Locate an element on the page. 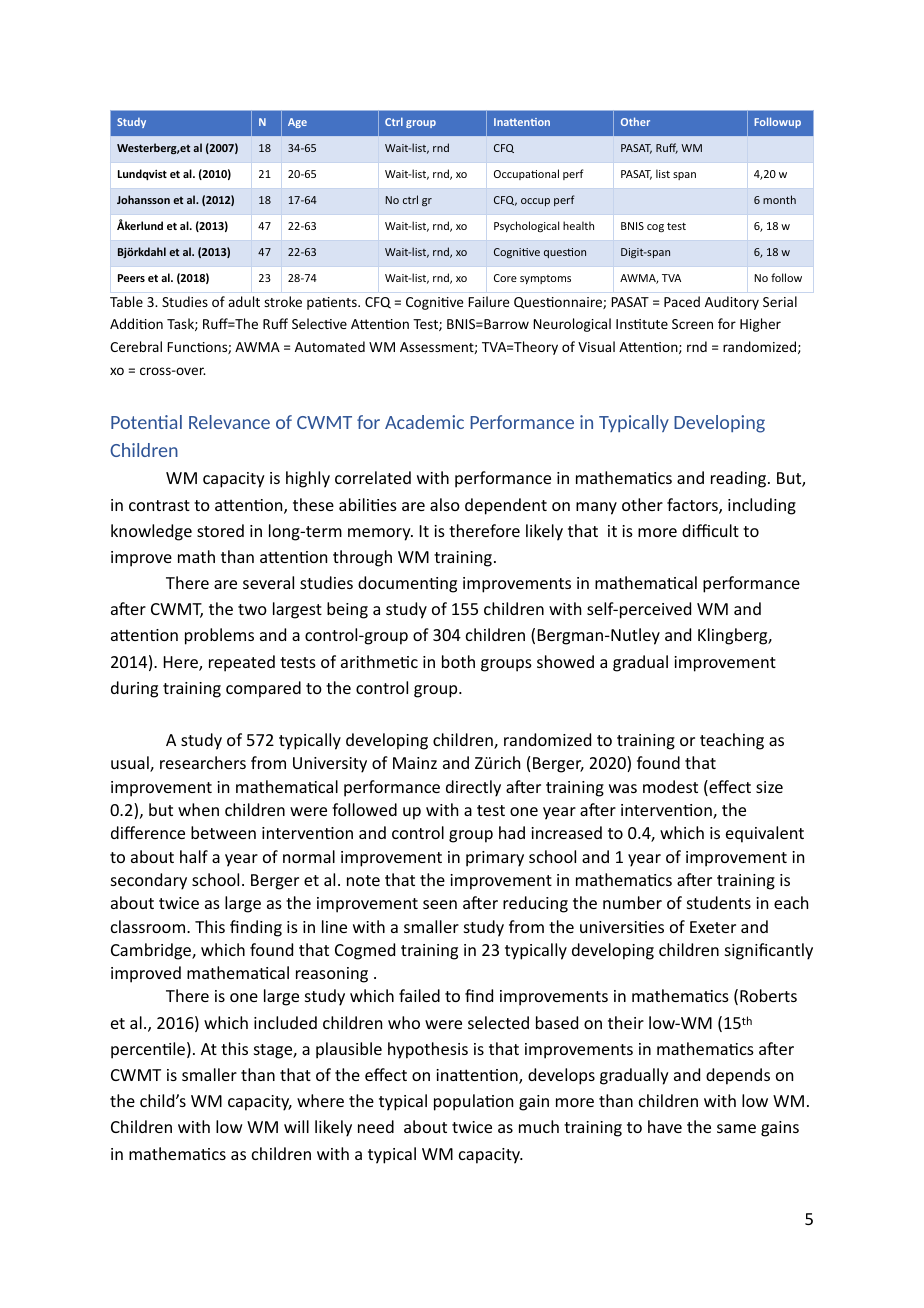 This document has width=924, height=1308. Johansson is located at coordinates (143, 199).
